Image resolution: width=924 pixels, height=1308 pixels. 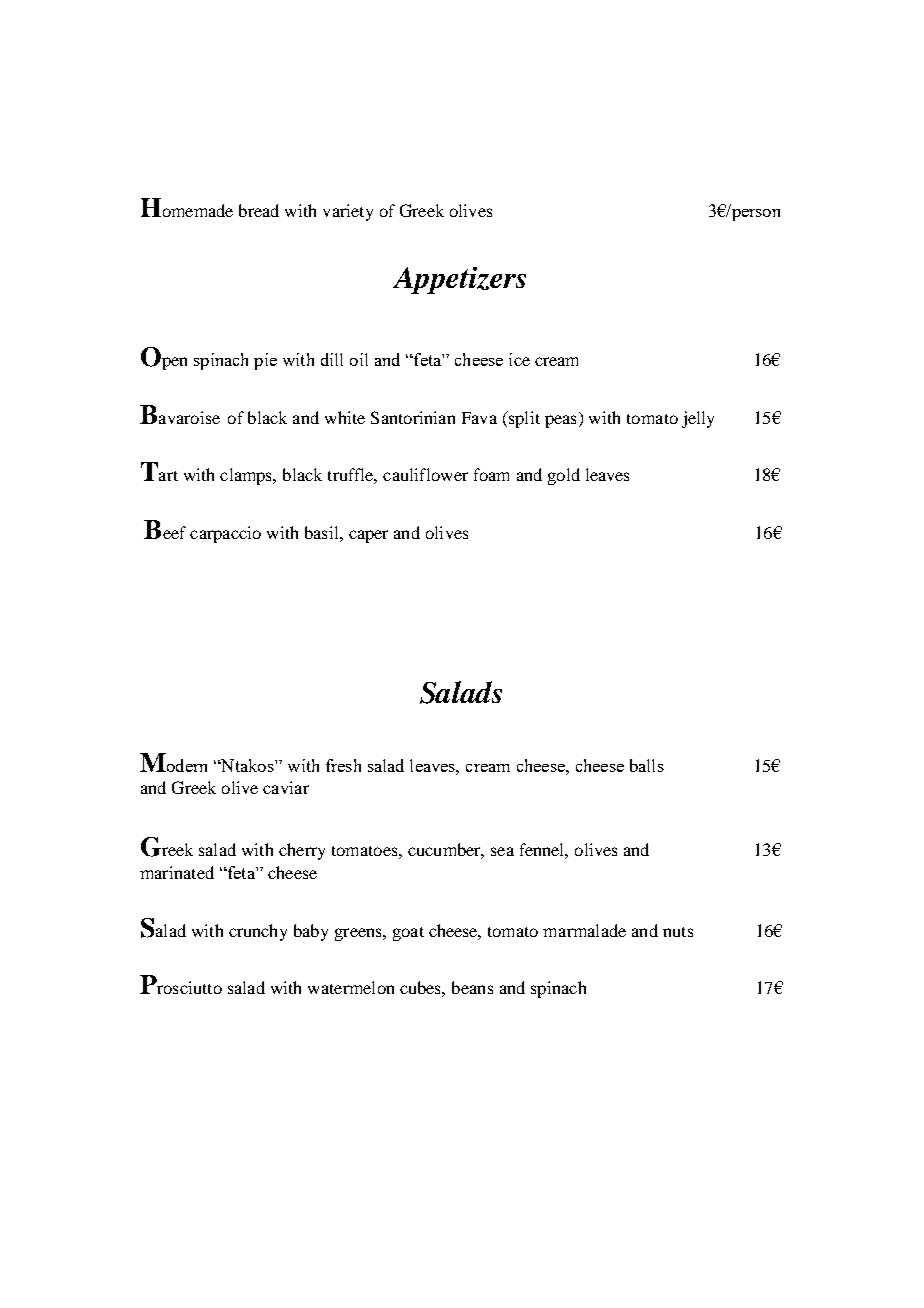 What do you see at coordinates (177, 872) in the screenshot?
I see `marinated` at bounding box center [177, 872].
